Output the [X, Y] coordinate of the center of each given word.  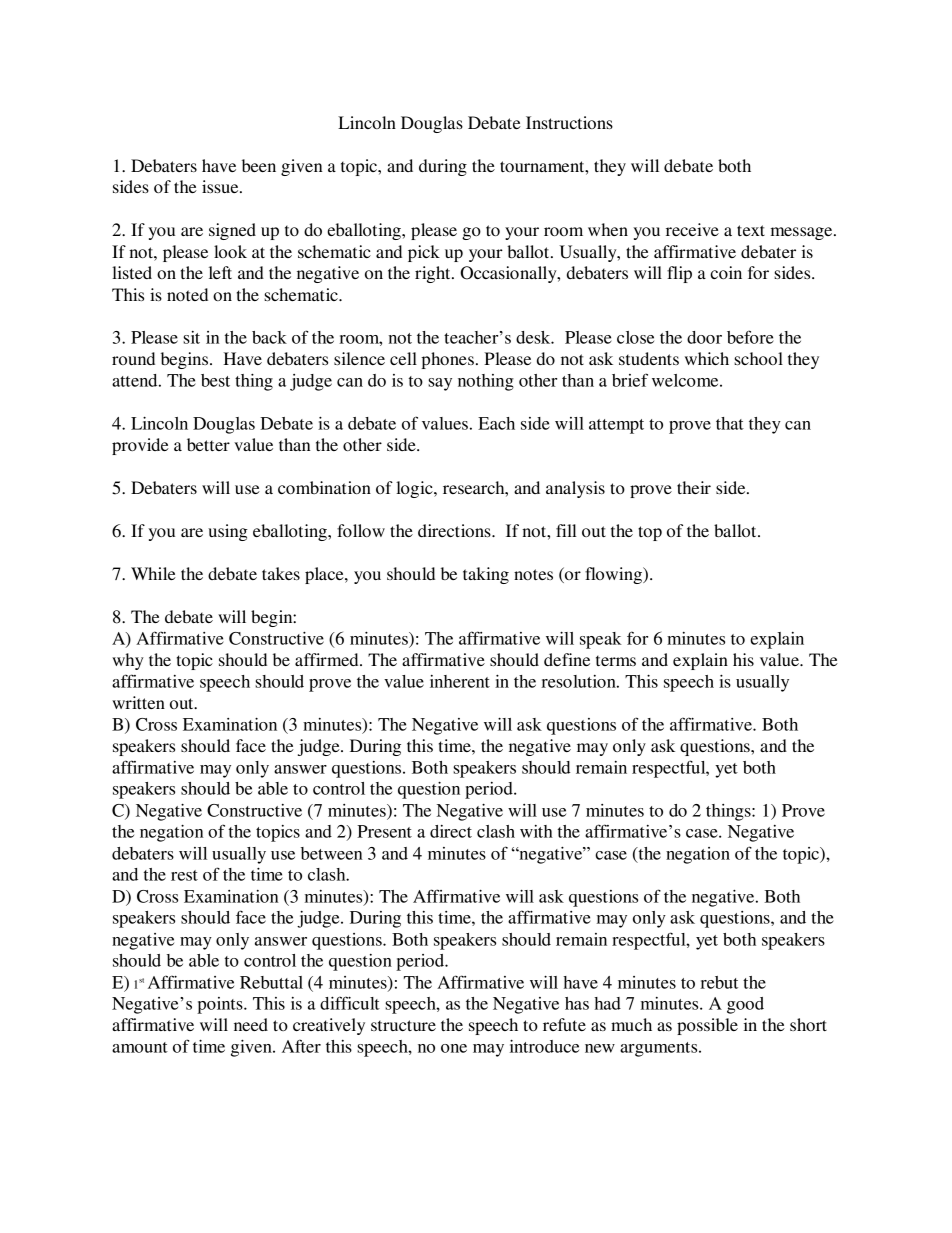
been [259, 165]
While [153, 573]
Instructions [569, 122]
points [221, 1005]
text [751, 230]
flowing [614, 575]
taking [486, 575]
